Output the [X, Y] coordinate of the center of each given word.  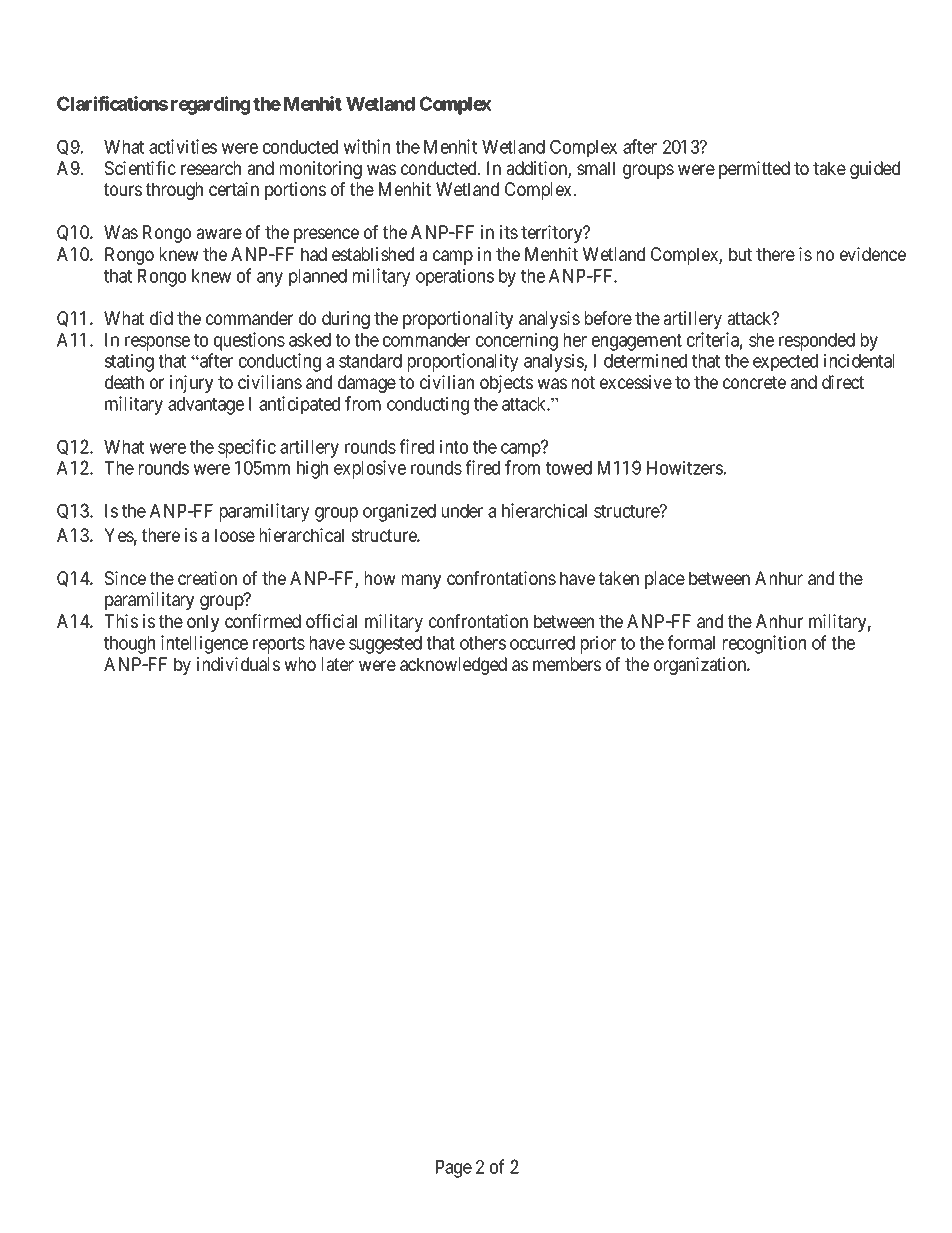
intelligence [204, 644]
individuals [238, 664]
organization [701, 666]
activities [183, 146]
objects [506, 384]
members [567, 664]
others [483, 643]
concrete [754, 382]
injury [191, 384]
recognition [764, 644]
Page [454, 1169]
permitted [754, 170]
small [596, 168]
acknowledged [453, 666]
